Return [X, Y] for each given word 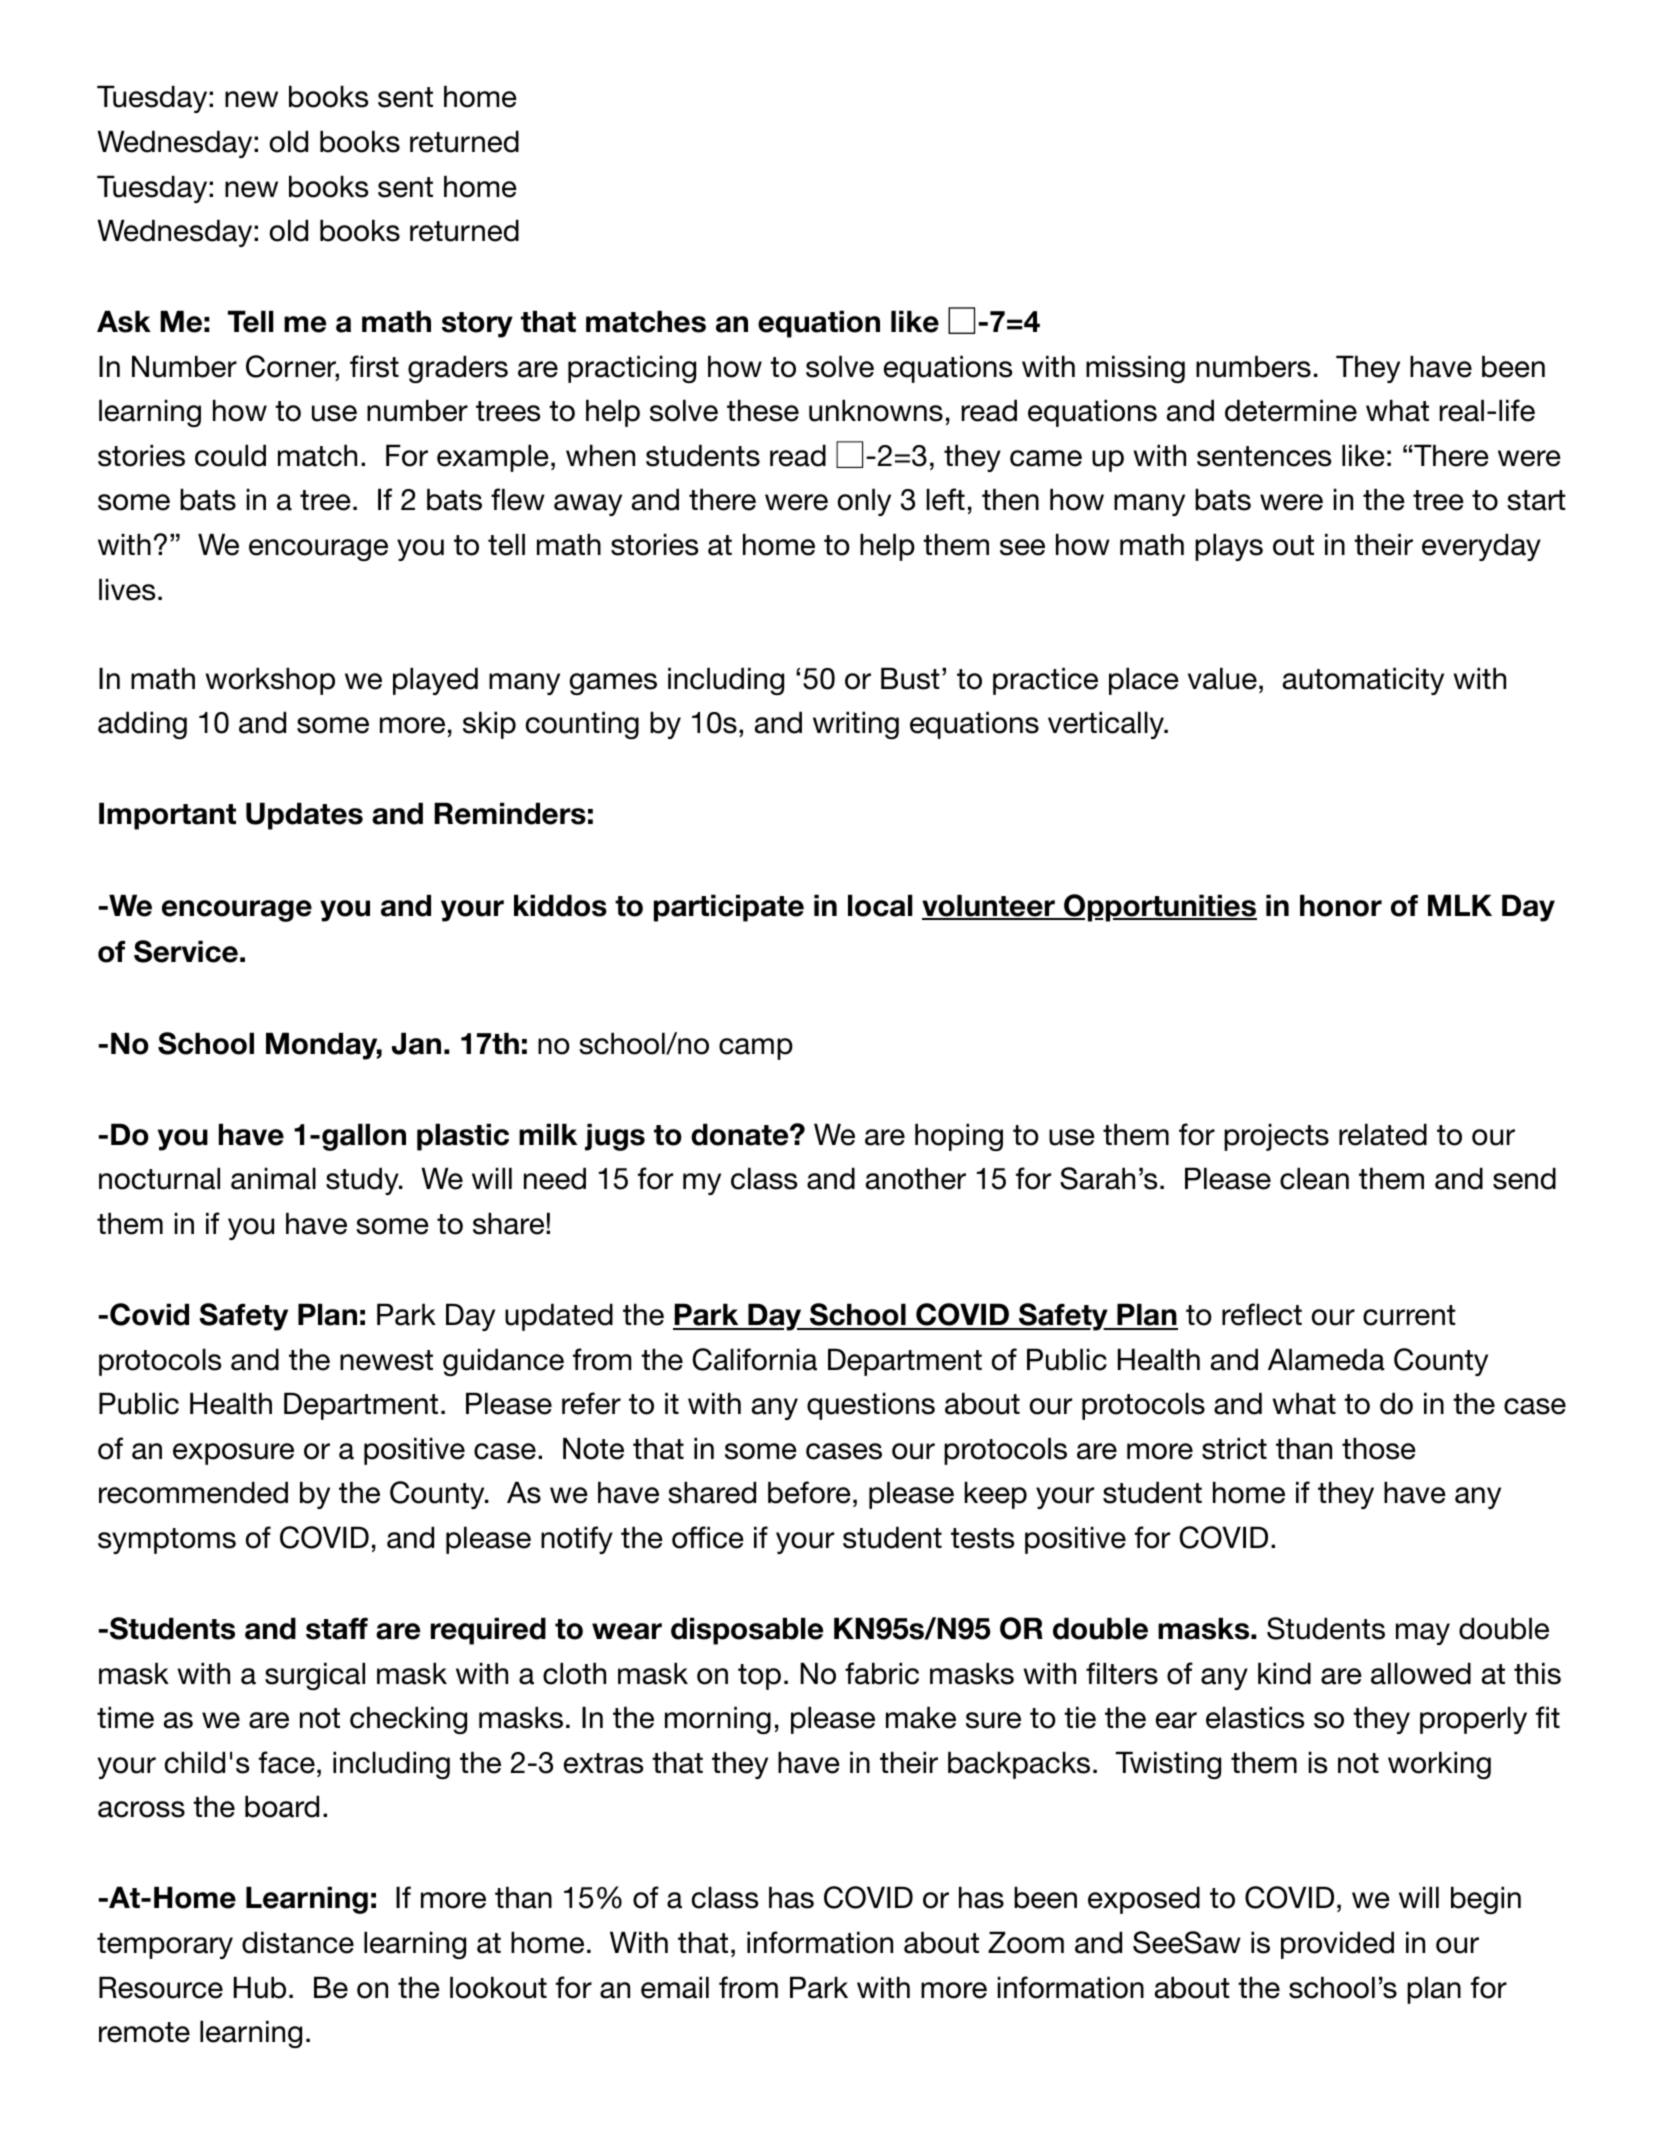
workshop [270, 681]
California [754, 1359]
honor [1341, 905]
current [1409, 1315]
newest [386, 1360]
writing [856, 725]
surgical [315, 1676]
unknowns [876, 410]
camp [756, 1049]
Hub [260, 1987]
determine [1291, 410]
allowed [1421, 1673]
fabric [882, 1673]
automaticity [1363, 681]
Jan [416, 1043]
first [374, 366]
